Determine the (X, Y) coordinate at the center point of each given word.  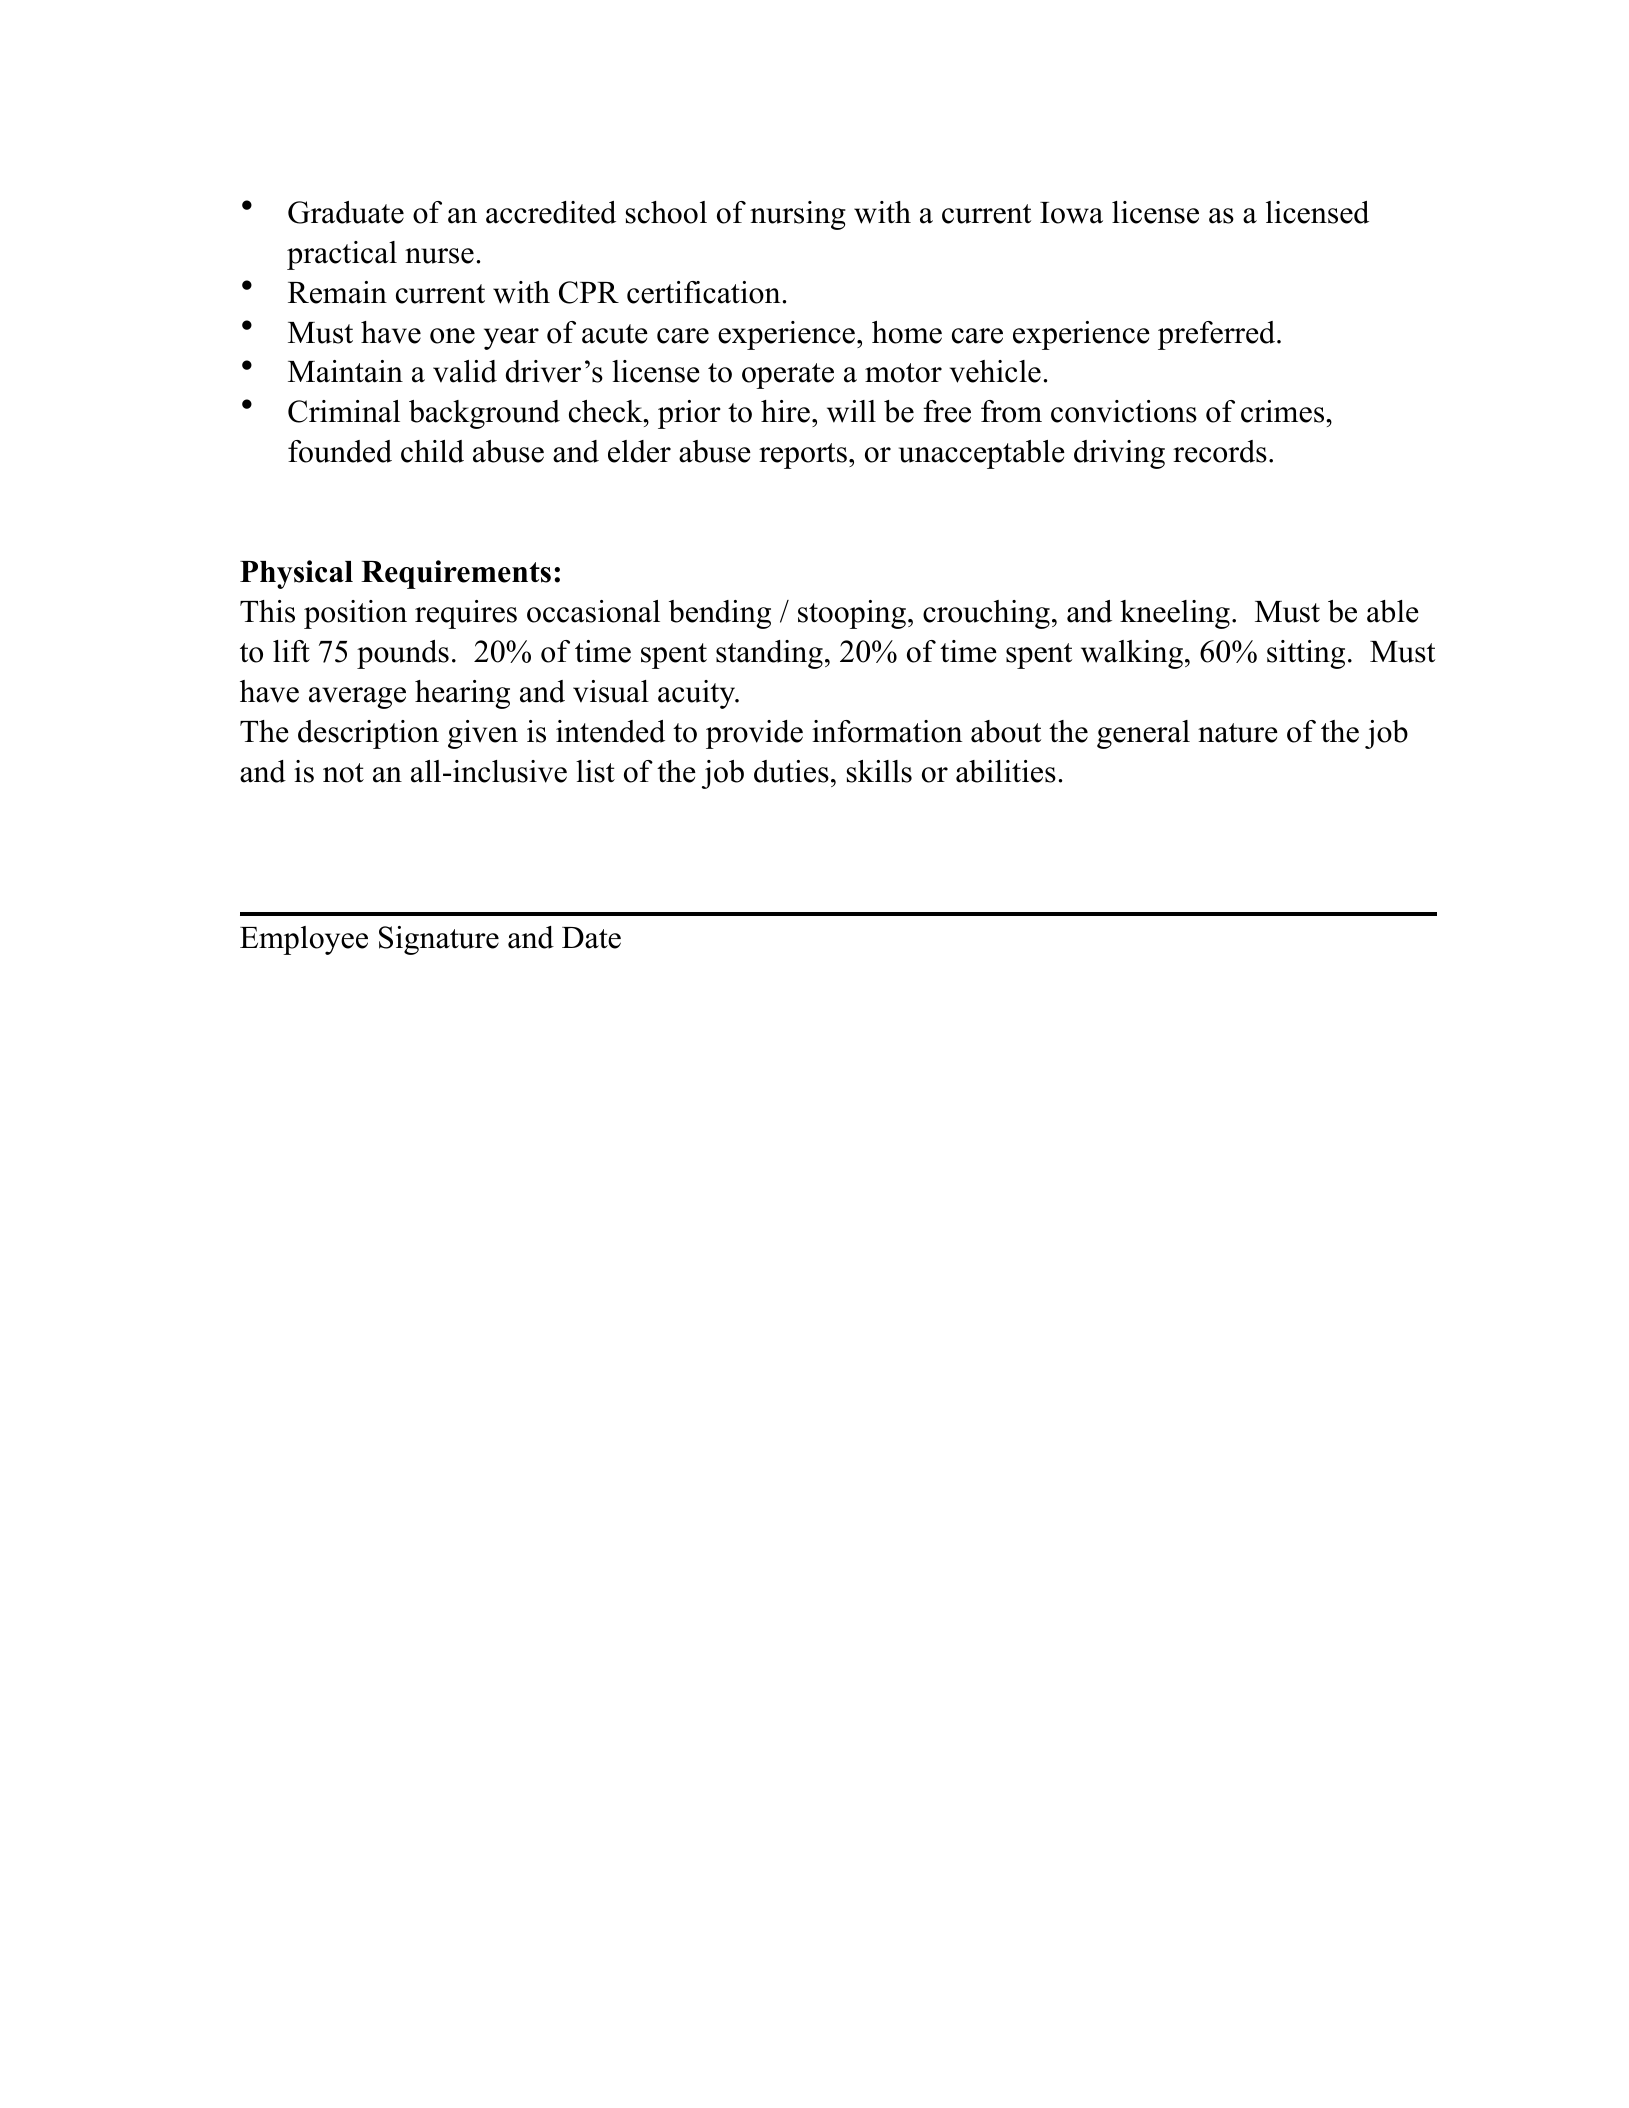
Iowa (1071, 213)
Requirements (456, 574)
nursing (798, 215)
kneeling (1175, 614)
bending (720, 614)
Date (591, 938)
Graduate (346, 212)
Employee (304, 940)
